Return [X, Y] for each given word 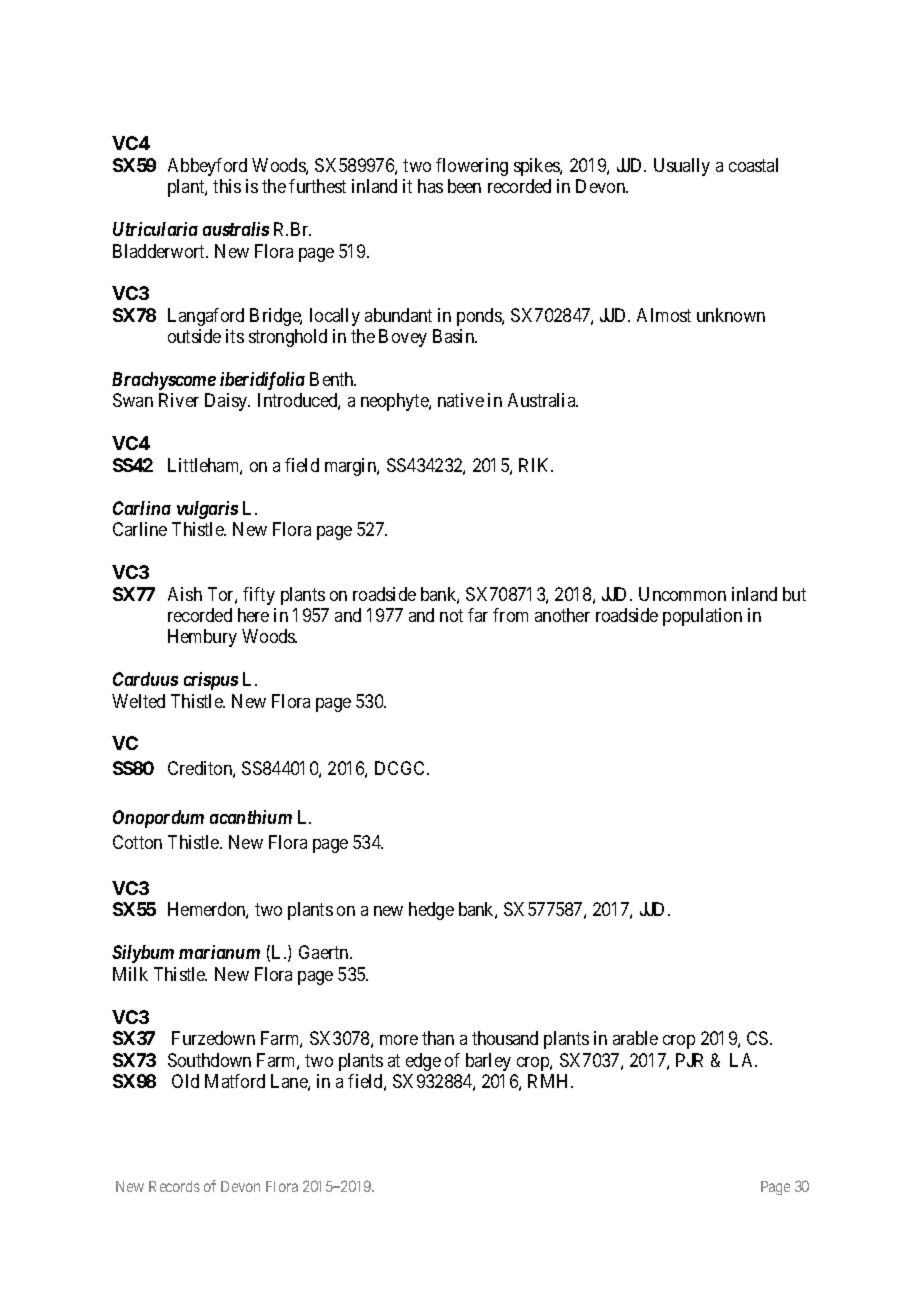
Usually [682, 167]
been [464, 186]
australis [236, 229]
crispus [211, 681]
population [702, 617]
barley [488, 1062]
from [510, 615]
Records [174, 1186]
